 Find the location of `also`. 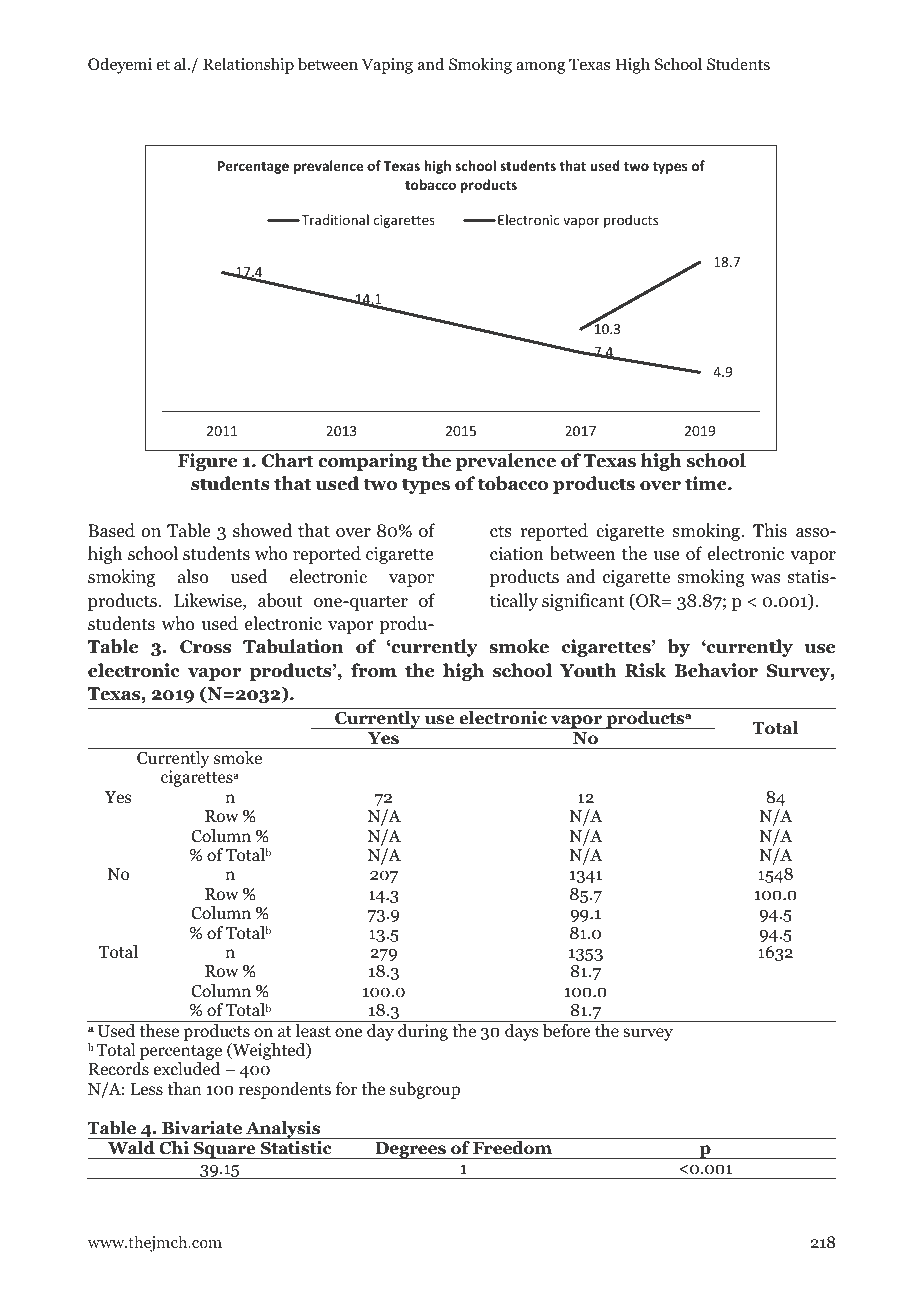

also is located at coordinates (193, 576).
